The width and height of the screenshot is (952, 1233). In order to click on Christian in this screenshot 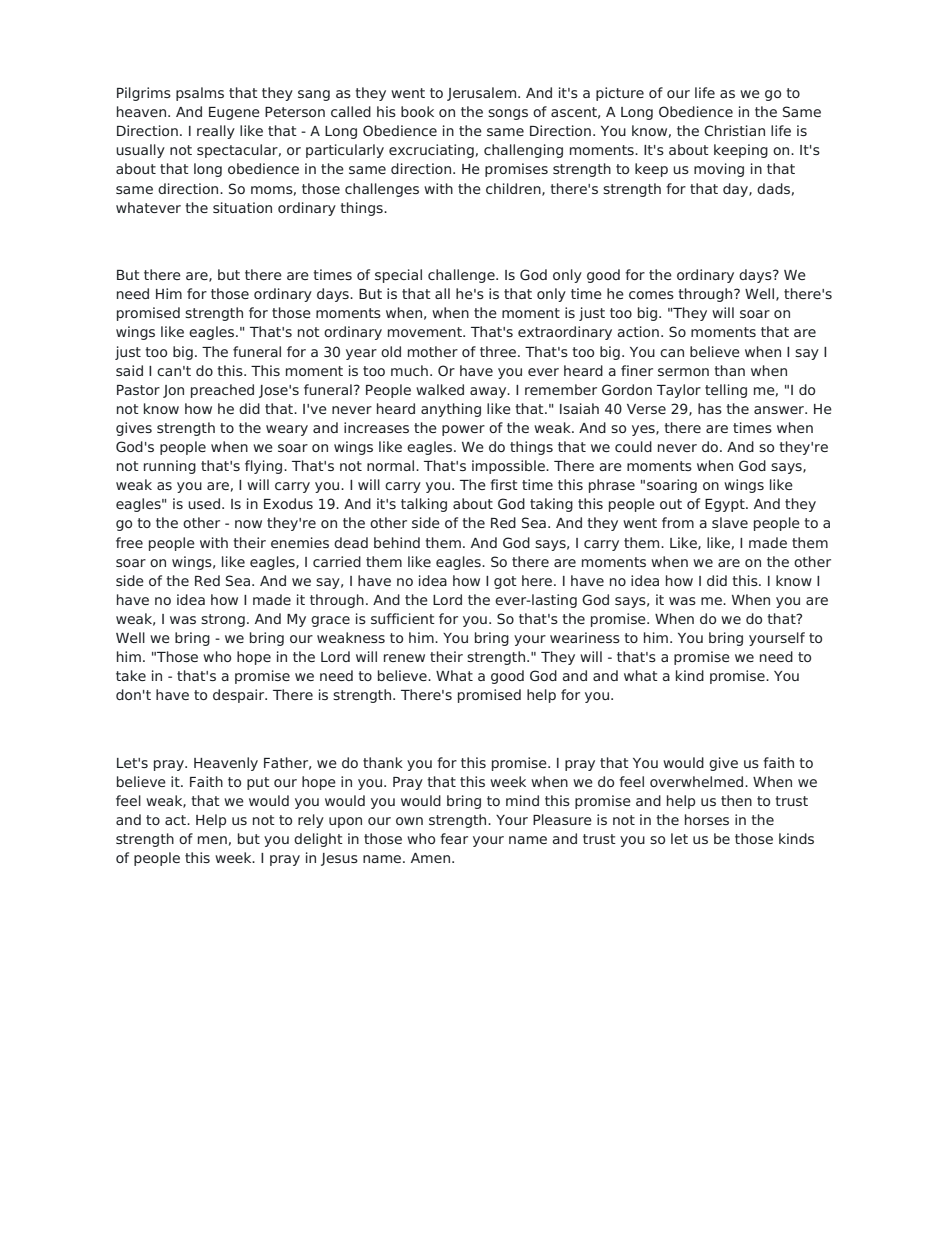, I will do `click(734, 130)`.
